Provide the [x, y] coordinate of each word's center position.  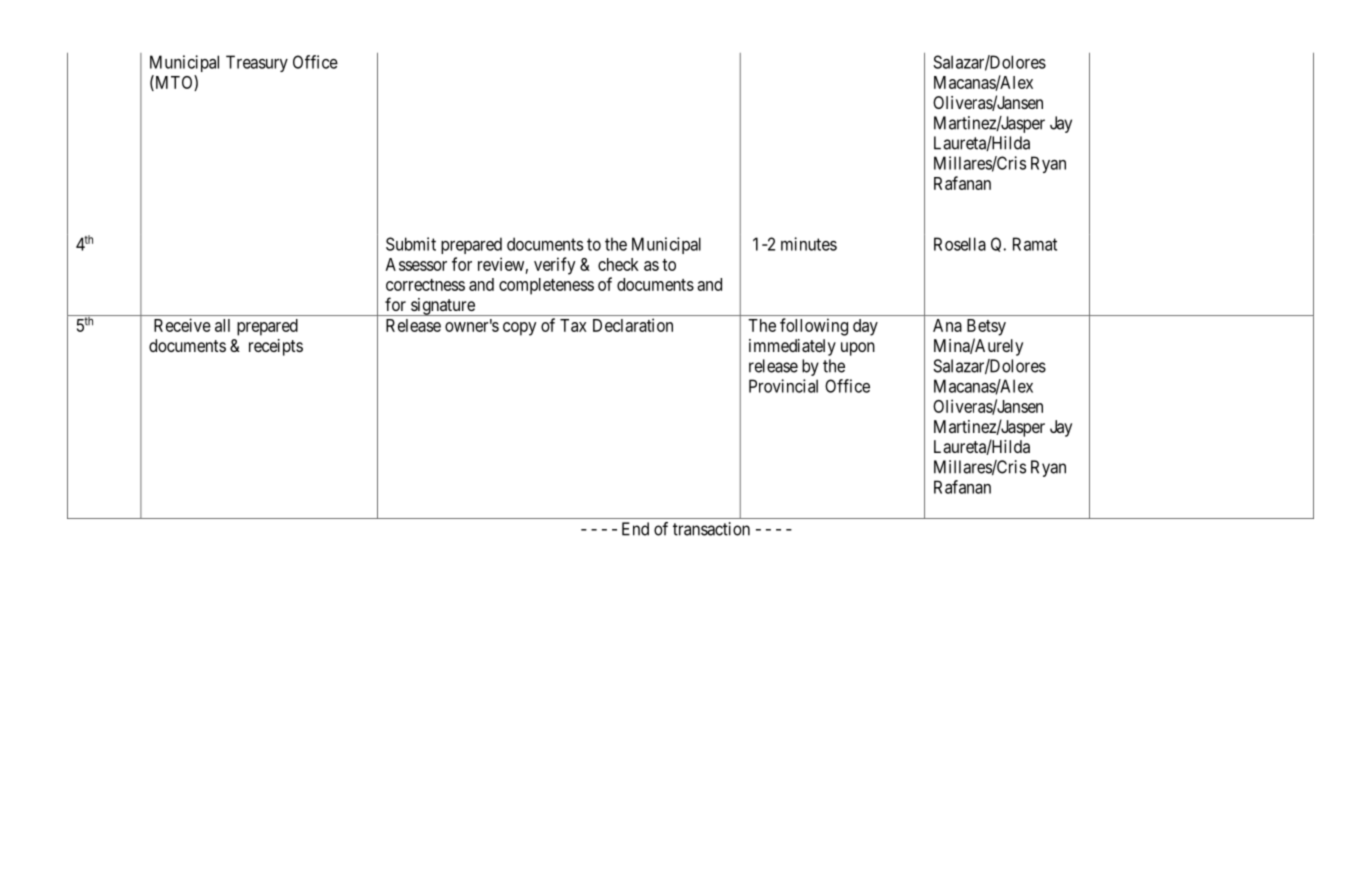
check [618, 264]
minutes [809, 244]
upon [858, 349]
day [865, 327]
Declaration [633, 325]
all [222, 325]
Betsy [986, 327]
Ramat [1035, 244]
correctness [425, 285]
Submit [411, 244]
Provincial [783, 386]
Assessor [416, 264]
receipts [276, 347]
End [635, 529]
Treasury [257, 63]
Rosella [960, 244]
